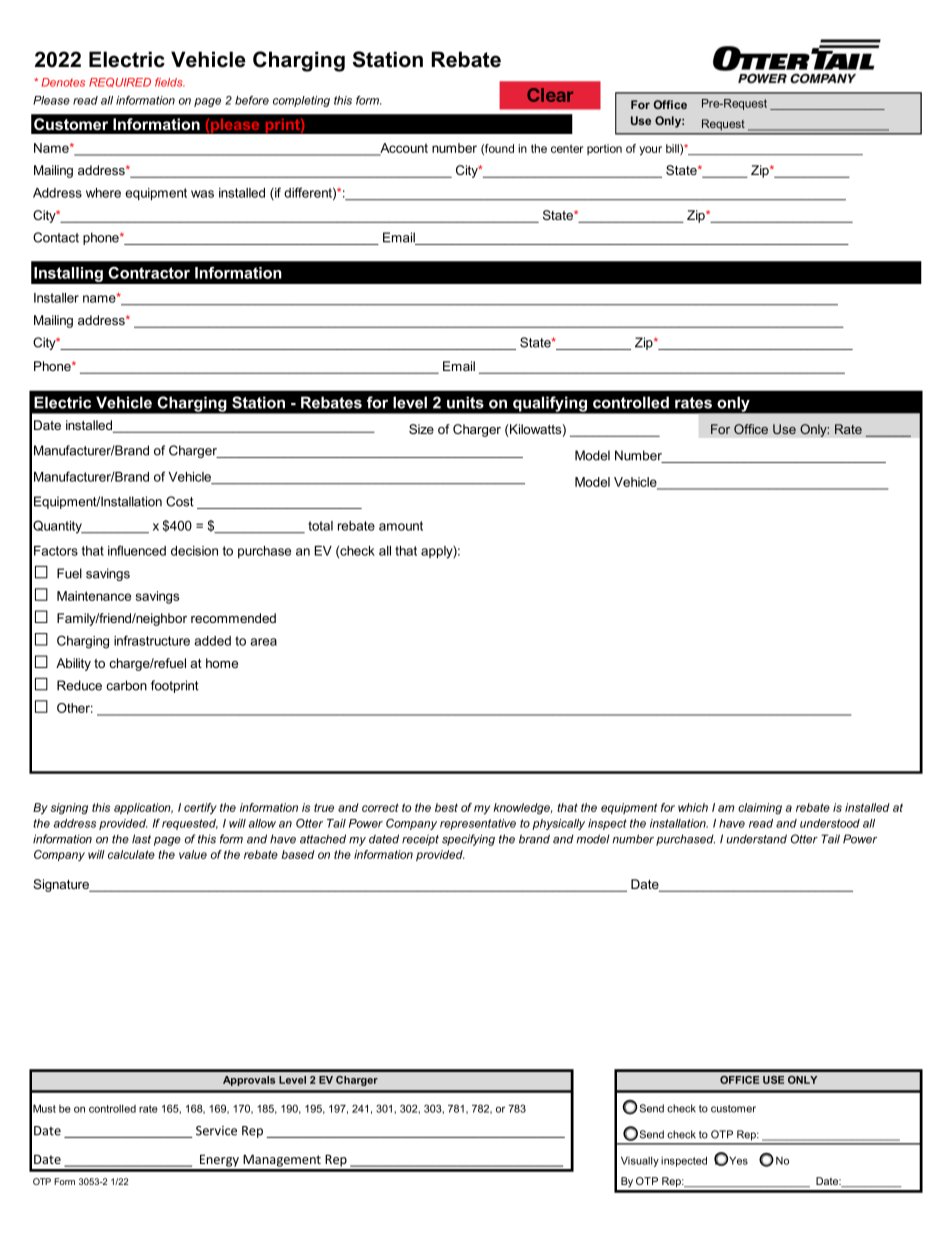  Describe the element at coordinates (465, 402) in the document. I see `units` at that location.
